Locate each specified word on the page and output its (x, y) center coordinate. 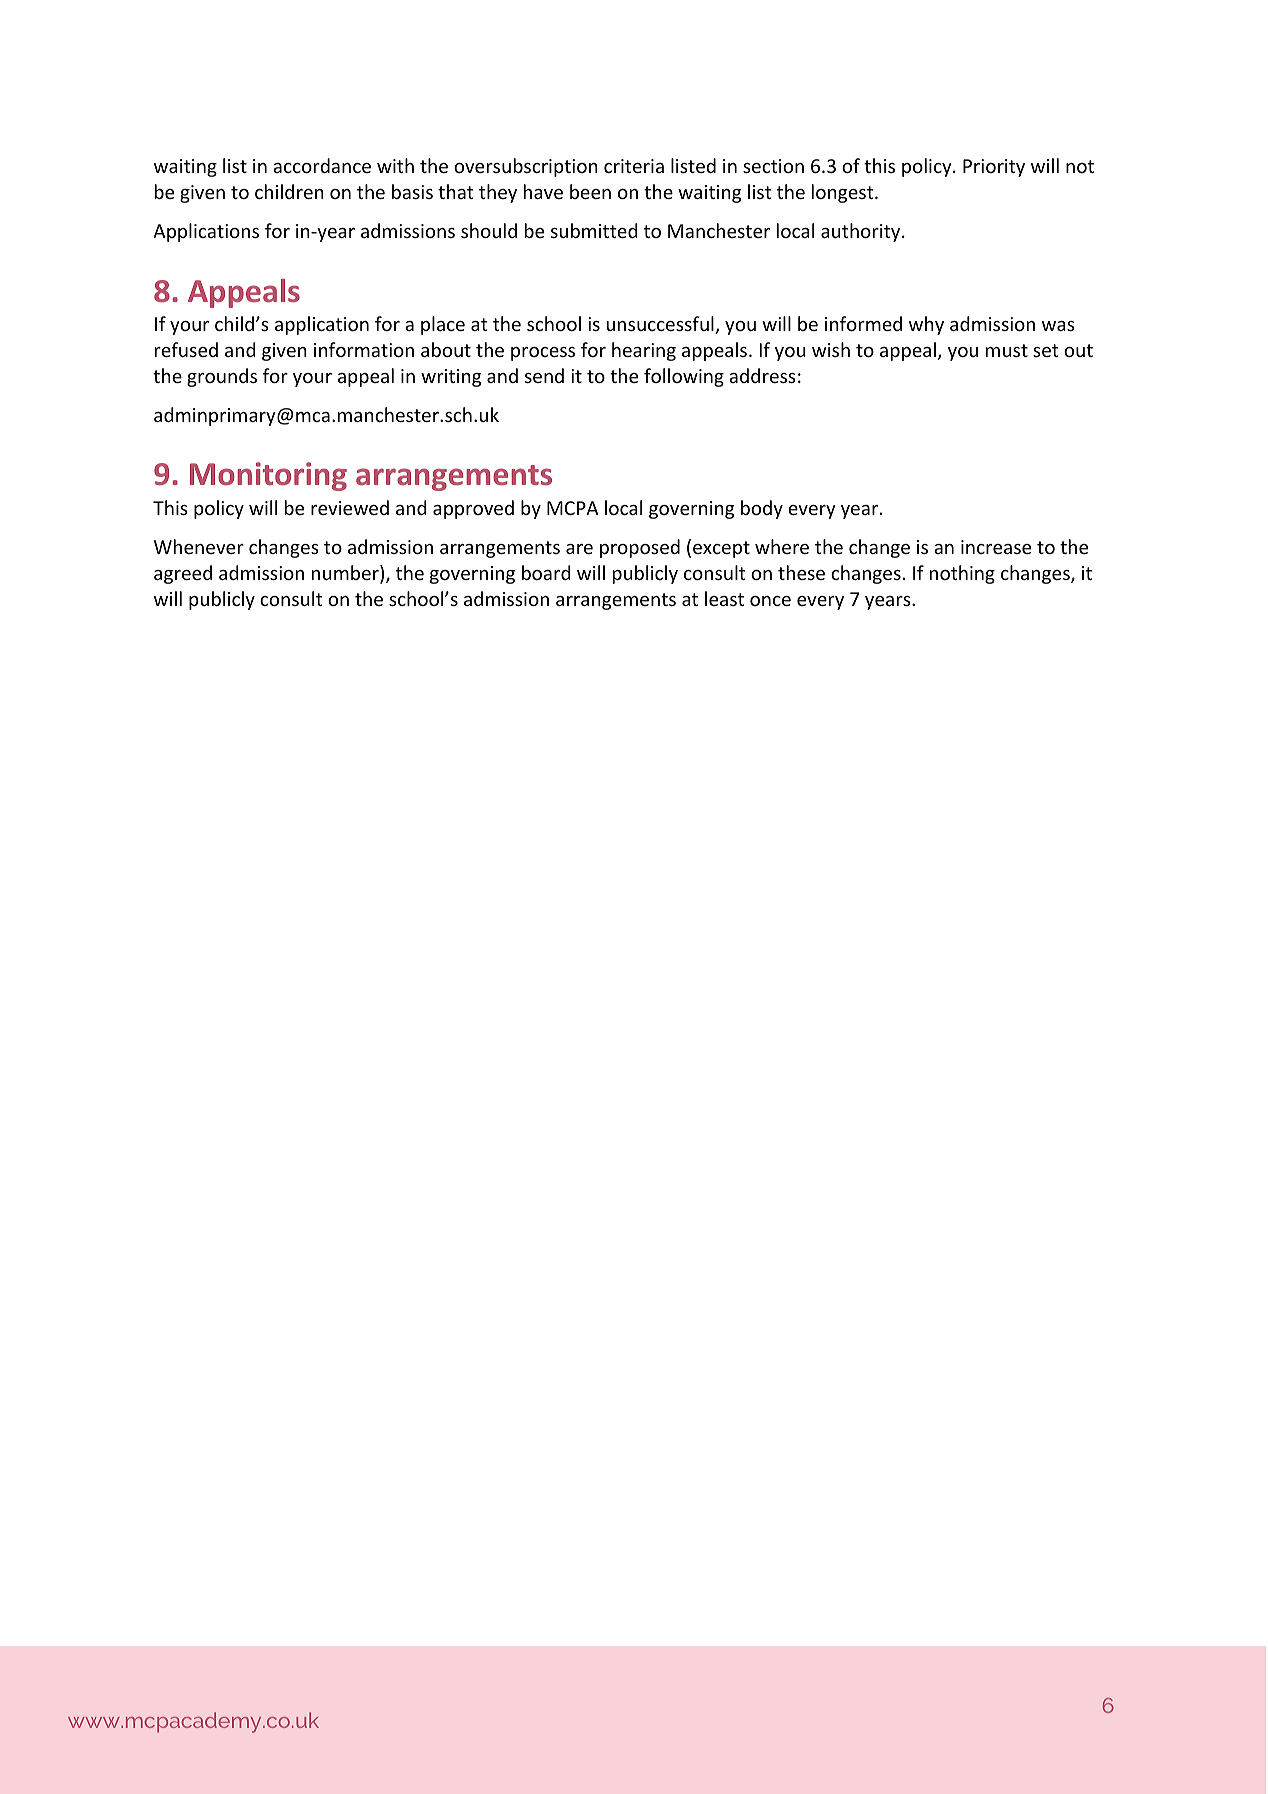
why (926, 325)
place (443, 325)
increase (996, 547)
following (684, 377)
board (546, 572)
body (762, 509)
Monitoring (268, 476)
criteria (634, 166)
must (1007, 350)
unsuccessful (661, 325)
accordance (322, 165)
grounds (222, 377)
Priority (994, 168)
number (346, 574)
